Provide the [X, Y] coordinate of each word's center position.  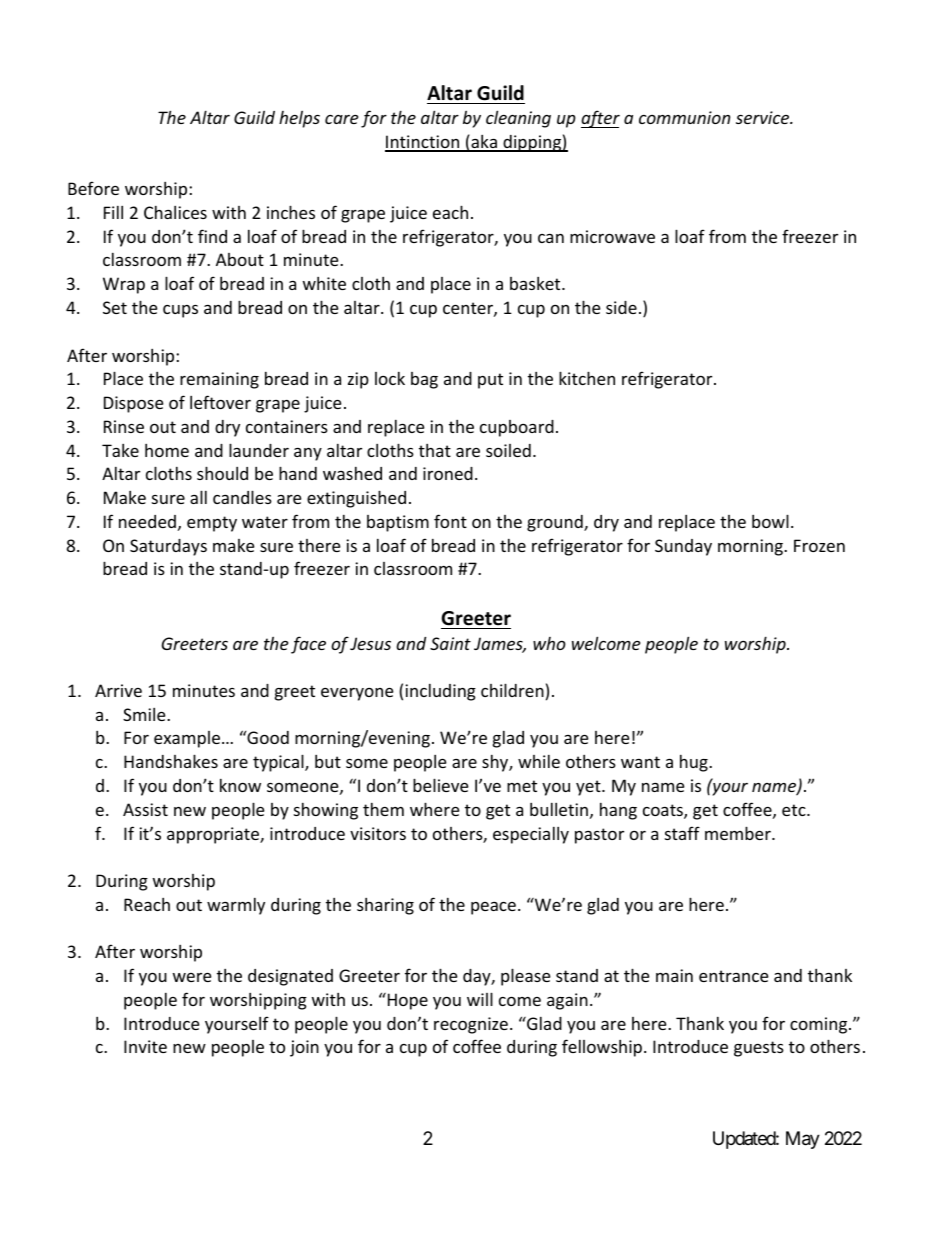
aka [484, 143]
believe [440, 785]
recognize [471, 1025]
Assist [145, 809]
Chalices [175, 212]
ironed [448, 473]
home [167, 450]
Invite [145, 1046]
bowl [770, 521]
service [764, 117]
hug [695, 763]
